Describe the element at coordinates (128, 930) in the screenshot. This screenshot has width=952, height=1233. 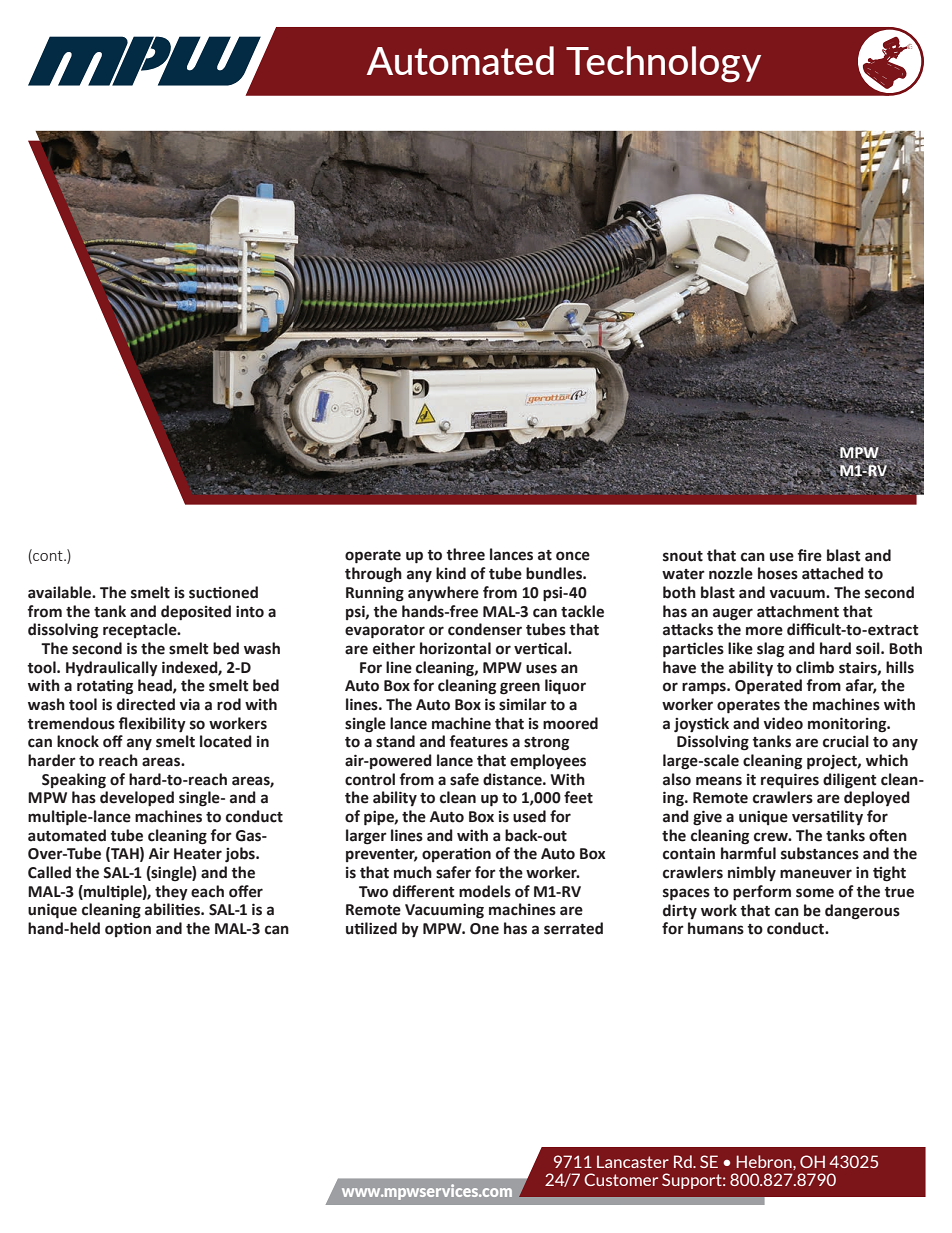
I see `option` at that location.
